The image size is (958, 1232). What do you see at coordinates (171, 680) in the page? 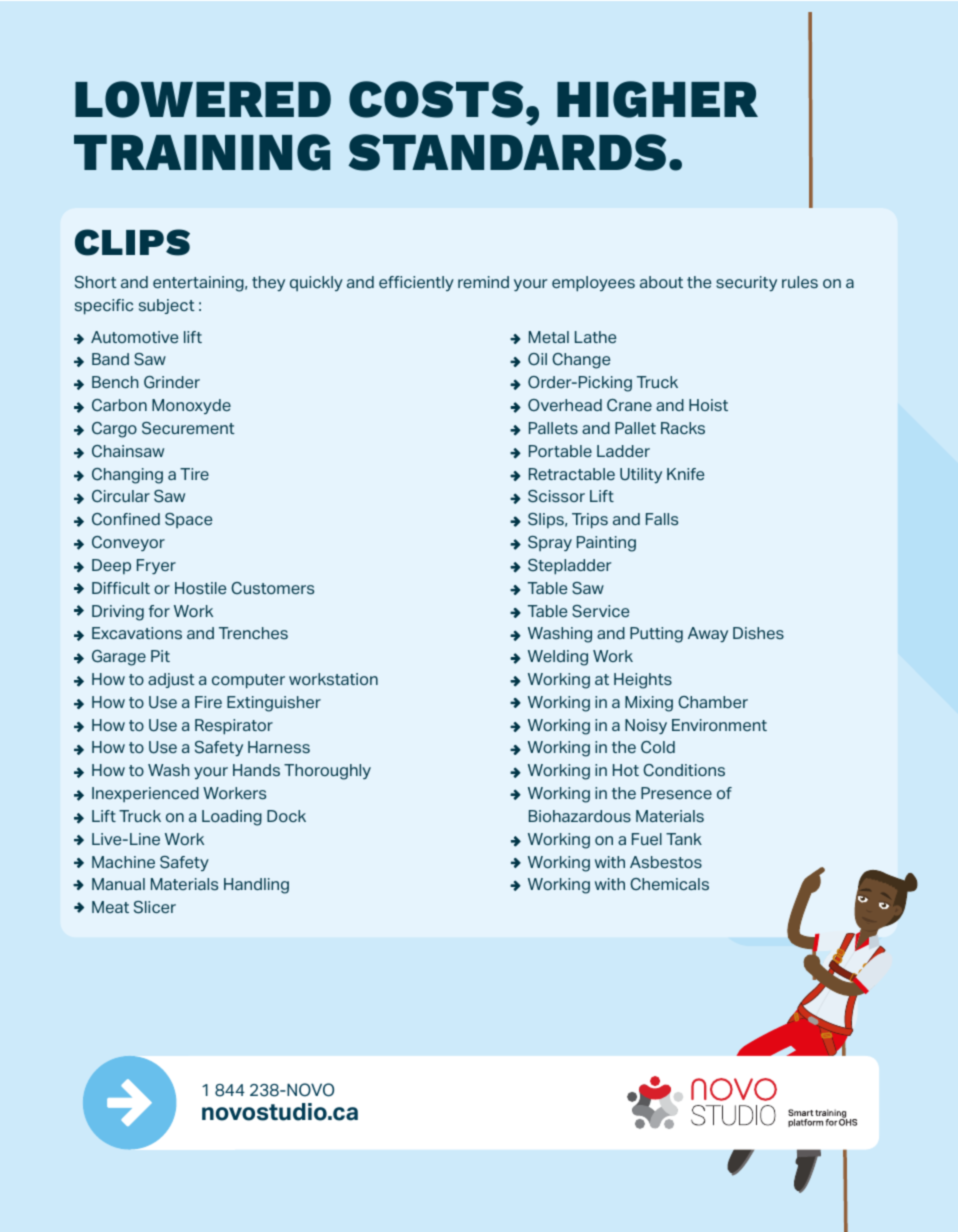
I see `adjust` at bounding box center [171, 680].
